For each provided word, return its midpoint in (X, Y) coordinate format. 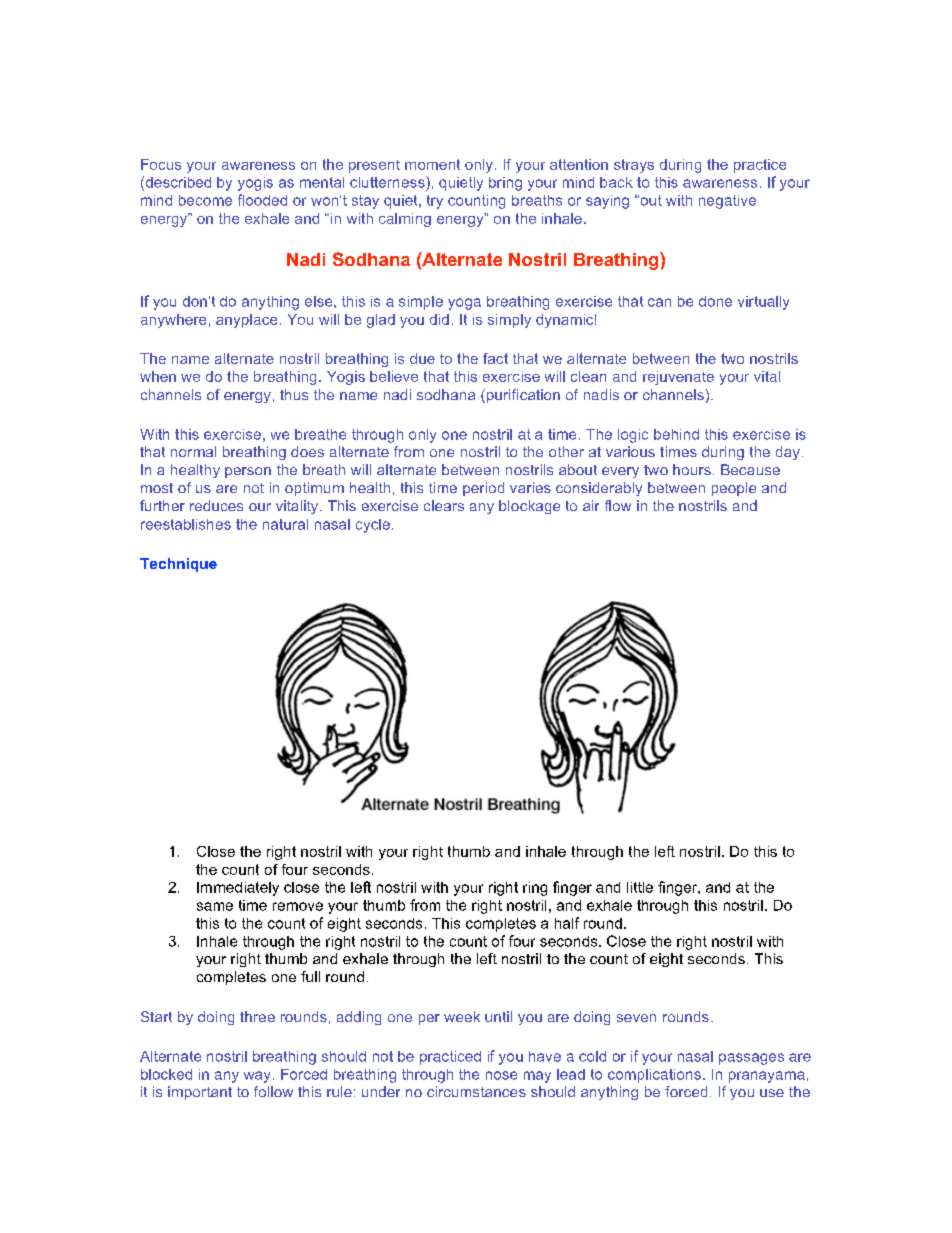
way (257, 1077)
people (734, 489)
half (567, 923)
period (483, 489)
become (205, 200)
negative (727, 202)
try (435, 202)
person (248, 472)
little (640, 887)
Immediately (238, 889)
